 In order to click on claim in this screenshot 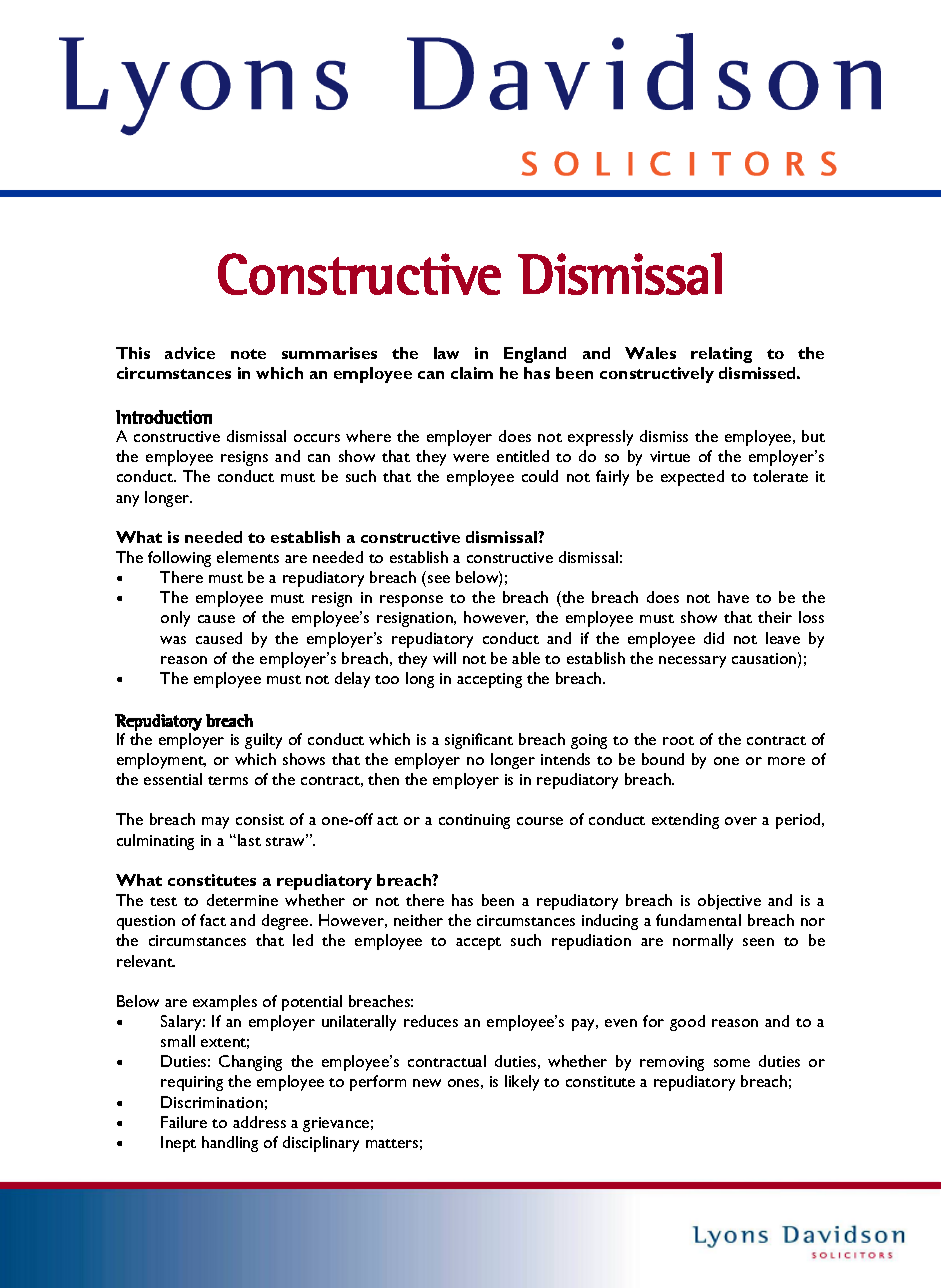, I will do `click(472, 373)`.
